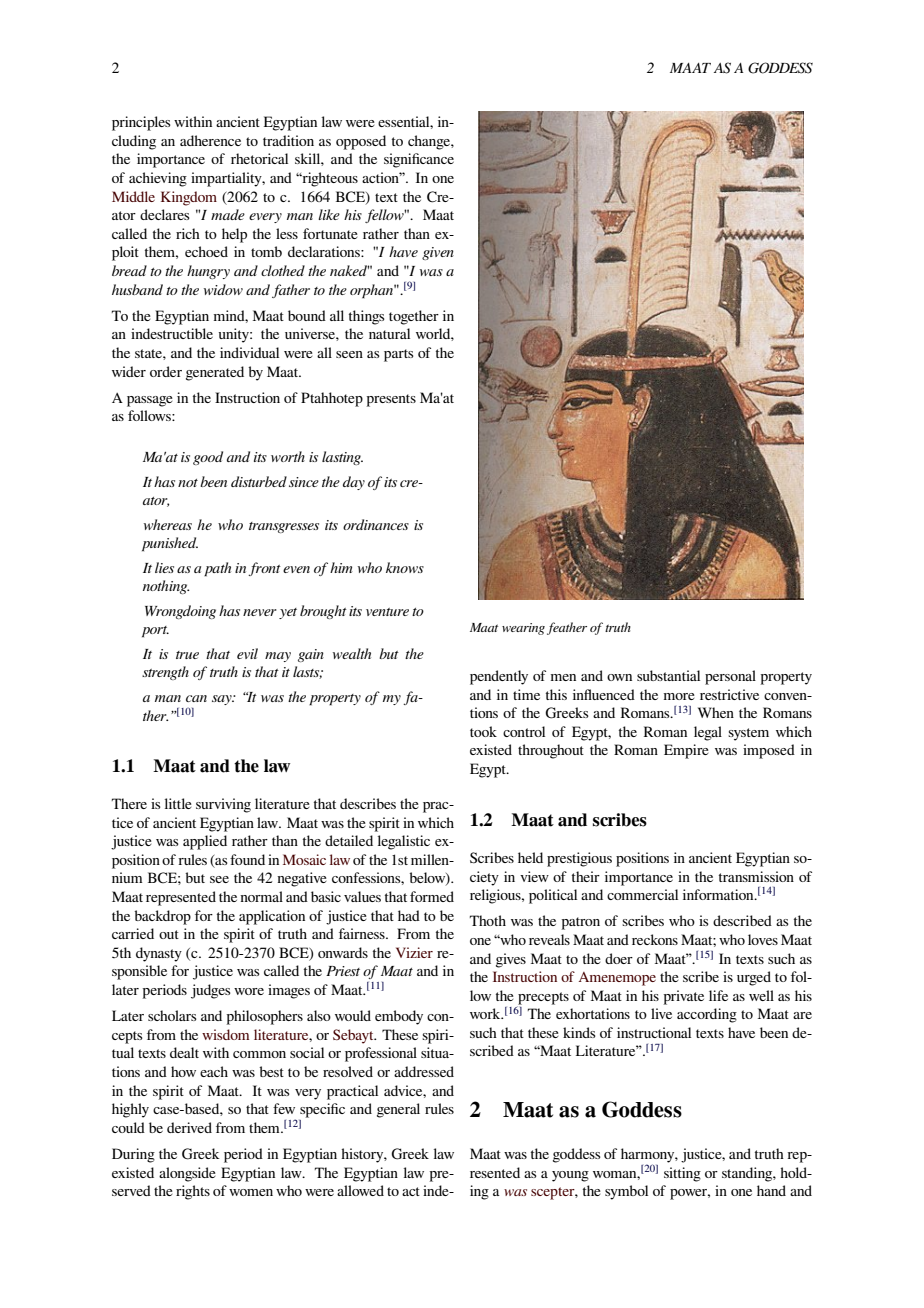 The height and width of the page is (1308, 924). Describe the element at coordinates (438, 253) in the page. I see `given` at that location.
